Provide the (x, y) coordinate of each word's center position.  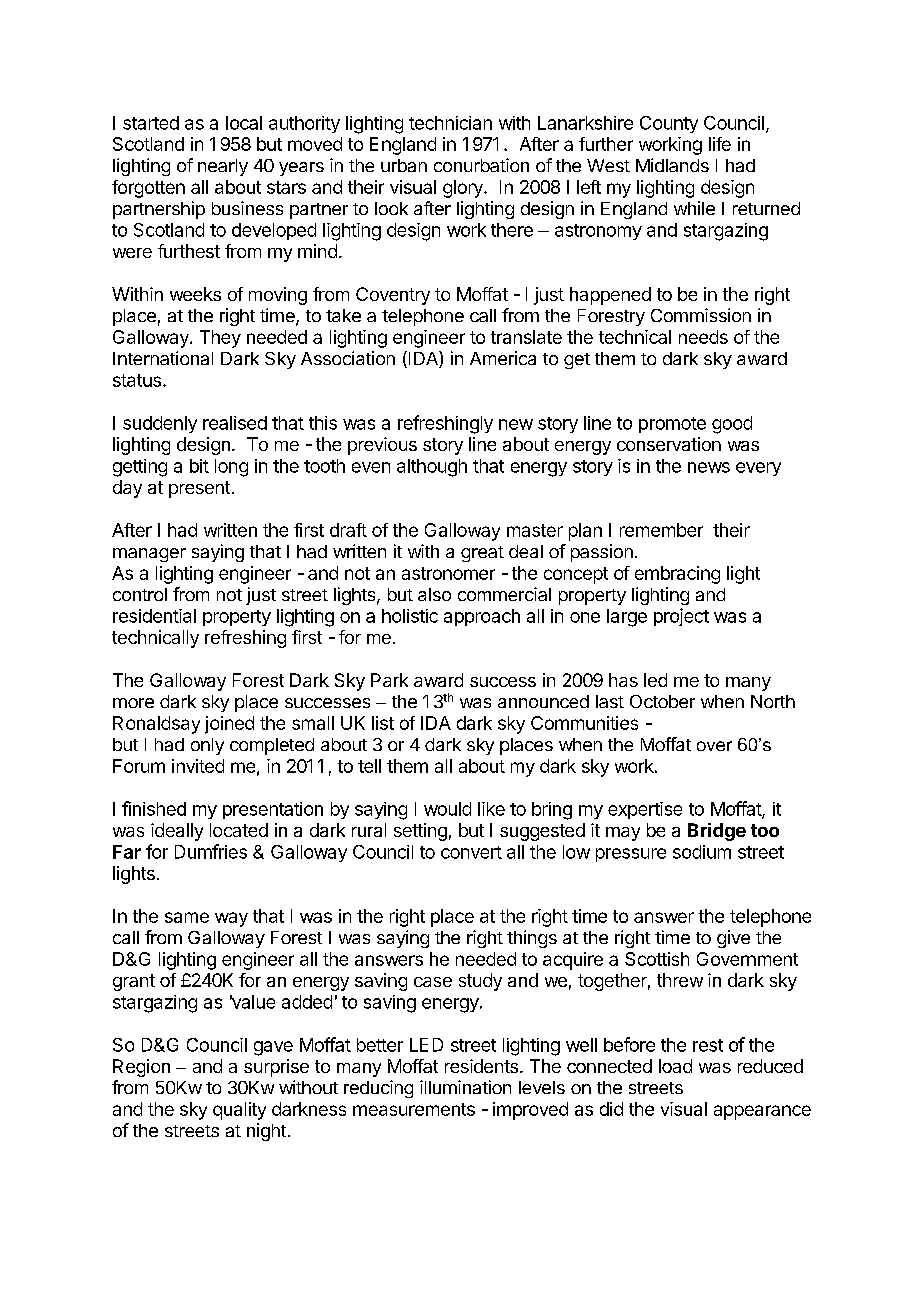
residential (154, 616)
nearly (223, 167)
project (681, 617)
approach (482, 617)
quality (239, 1111)
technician (450, 123)
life (720, 144)
